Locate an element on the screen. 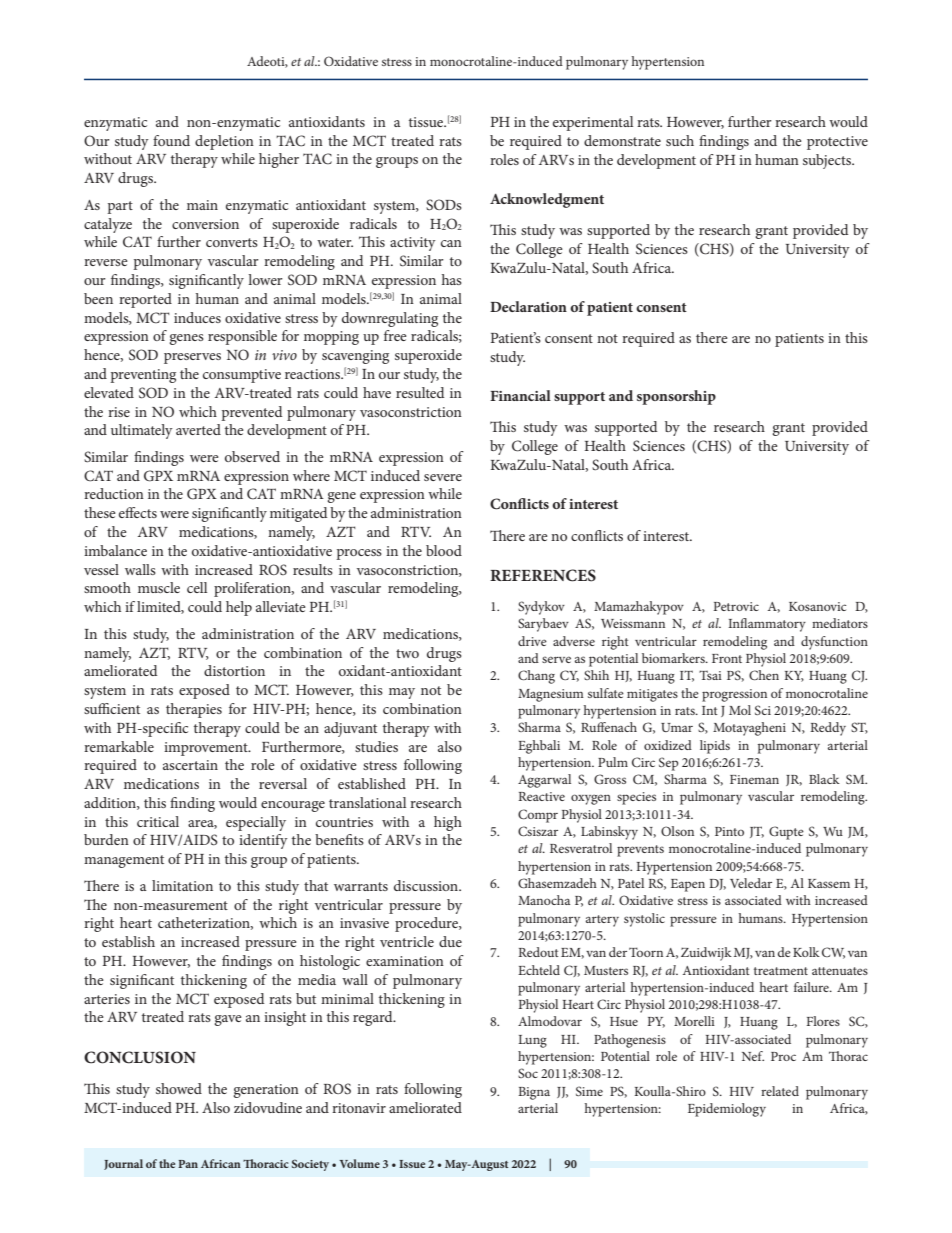  such is located at coordinates (680, 140).
